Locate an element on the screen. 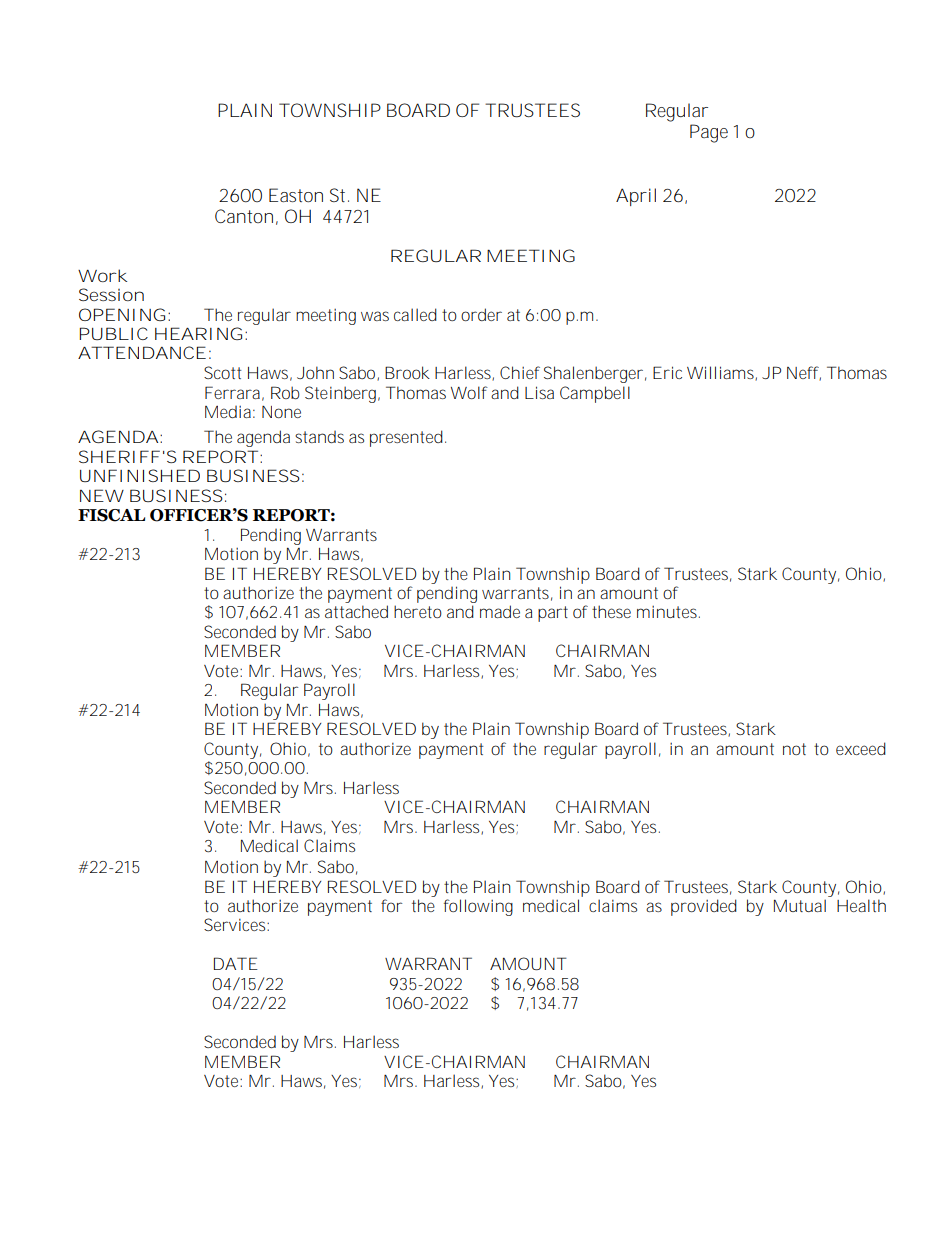  Canton is located at coordinates (244, 216).
